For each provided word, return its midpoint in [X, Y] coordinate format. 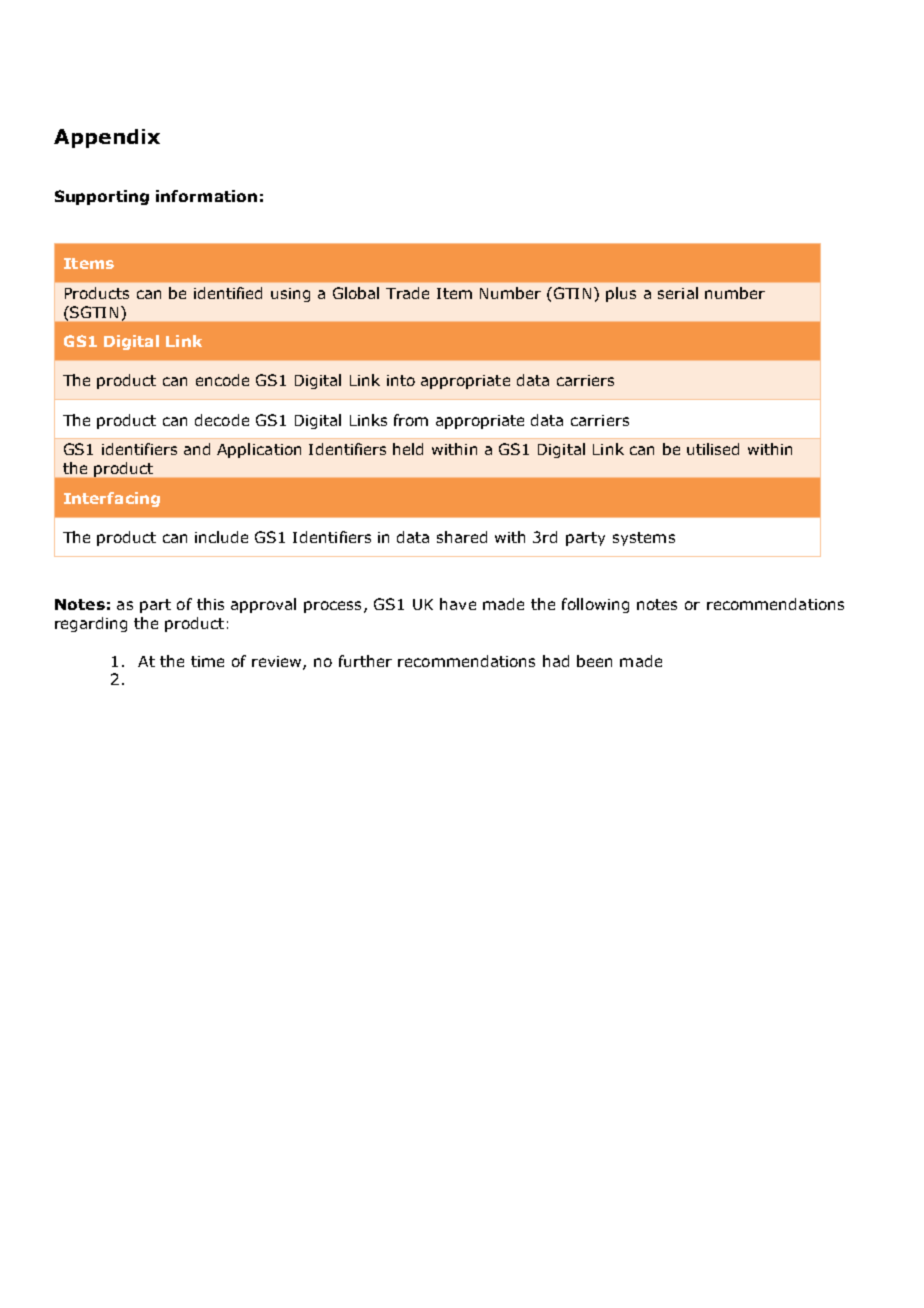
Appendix [107, 138]
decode [222, 420]
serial [678, 293]
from [411, 420]
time [207, 661]
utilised [713, 449]
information [206, 196]
